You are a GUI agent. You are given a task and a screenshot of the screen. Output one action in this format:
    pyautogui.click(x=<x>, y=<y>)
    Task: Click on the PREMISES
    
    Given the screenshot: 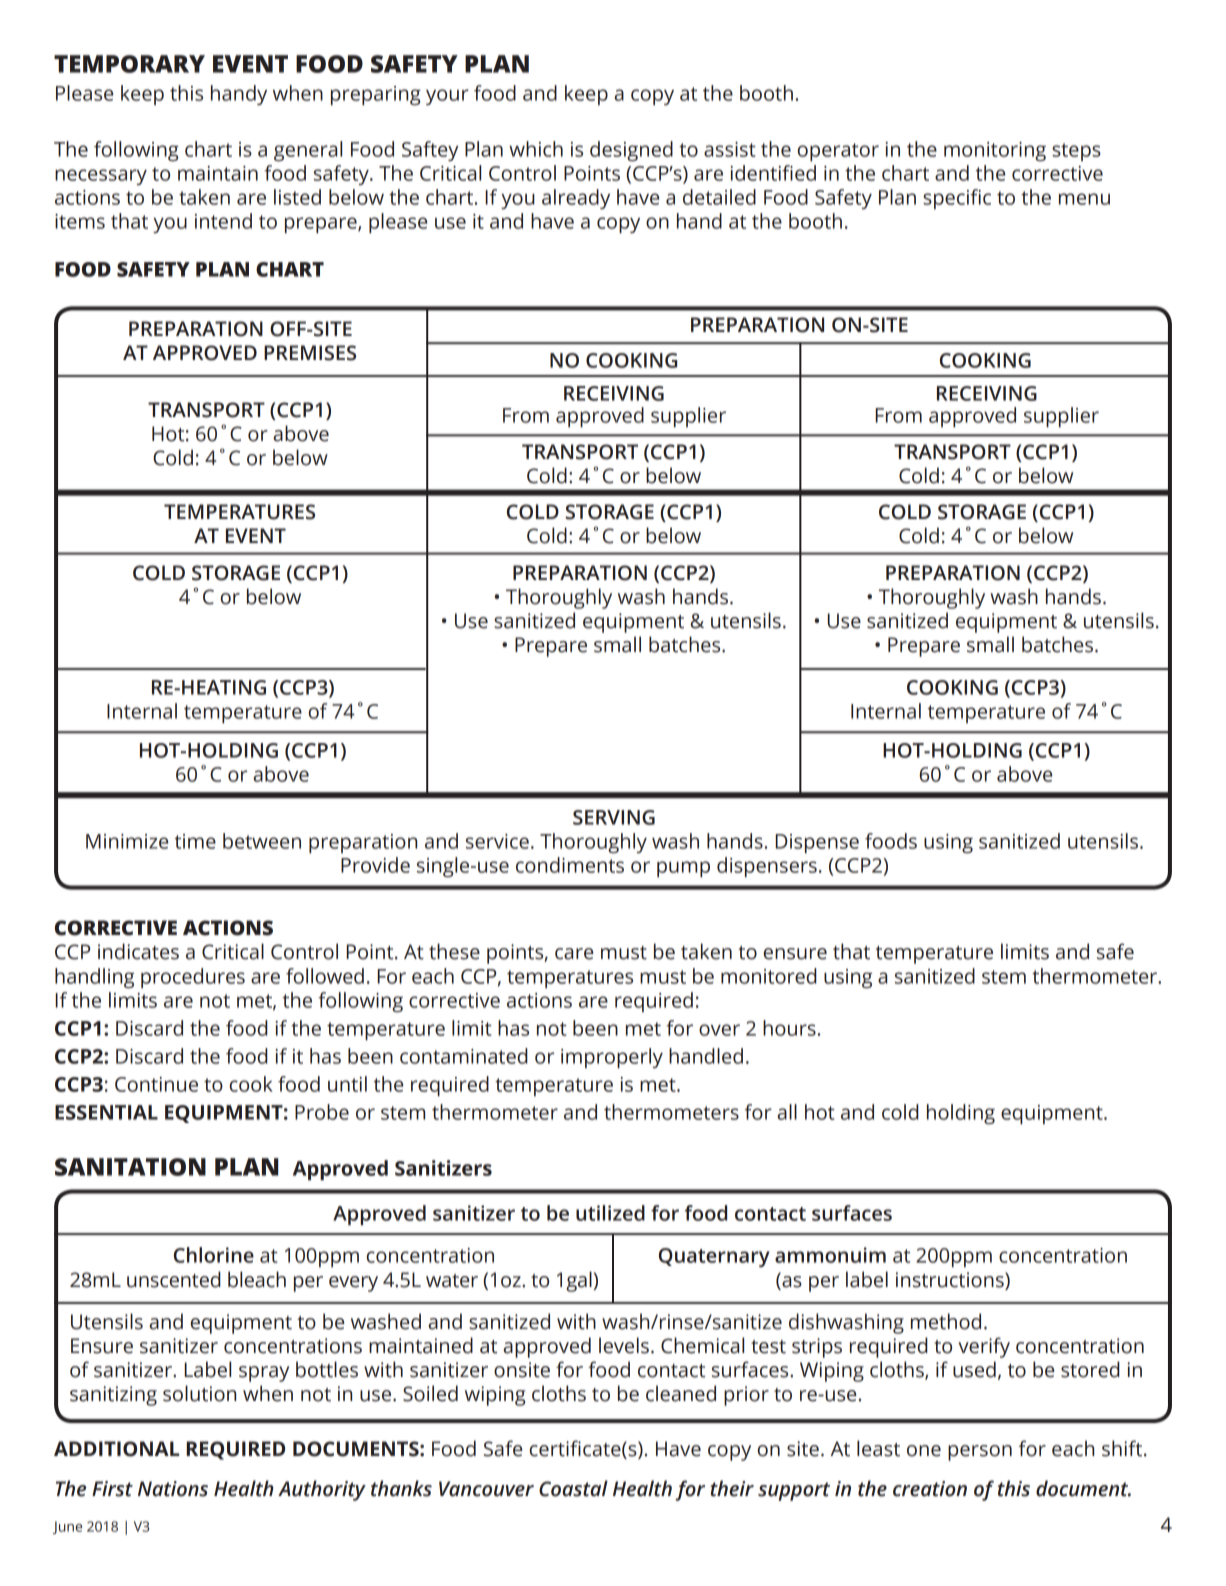 What is the action you would take?
    pyautogui.click(x=310, y=353)
